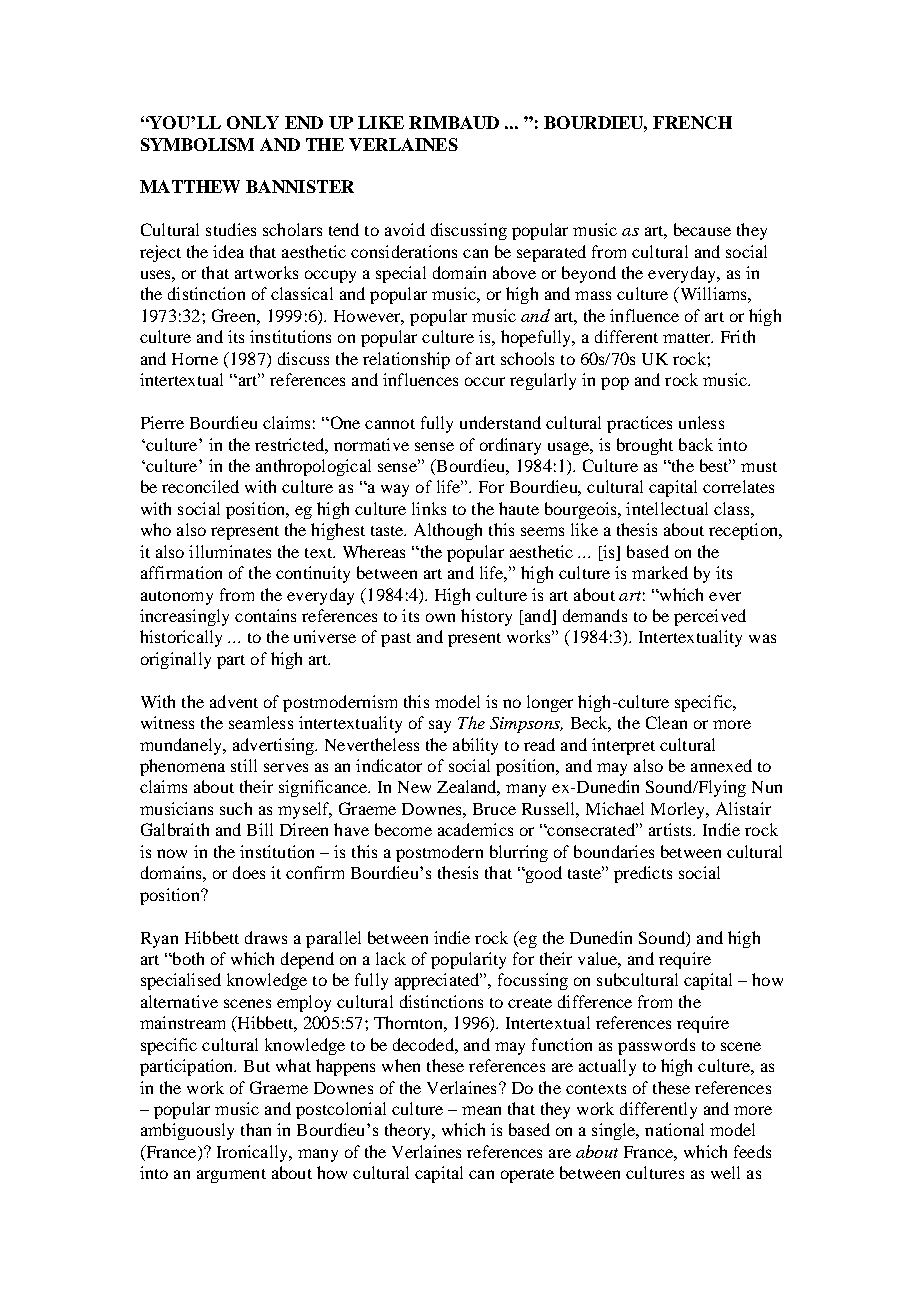  I want to click on blurring, so click(519, 853).
